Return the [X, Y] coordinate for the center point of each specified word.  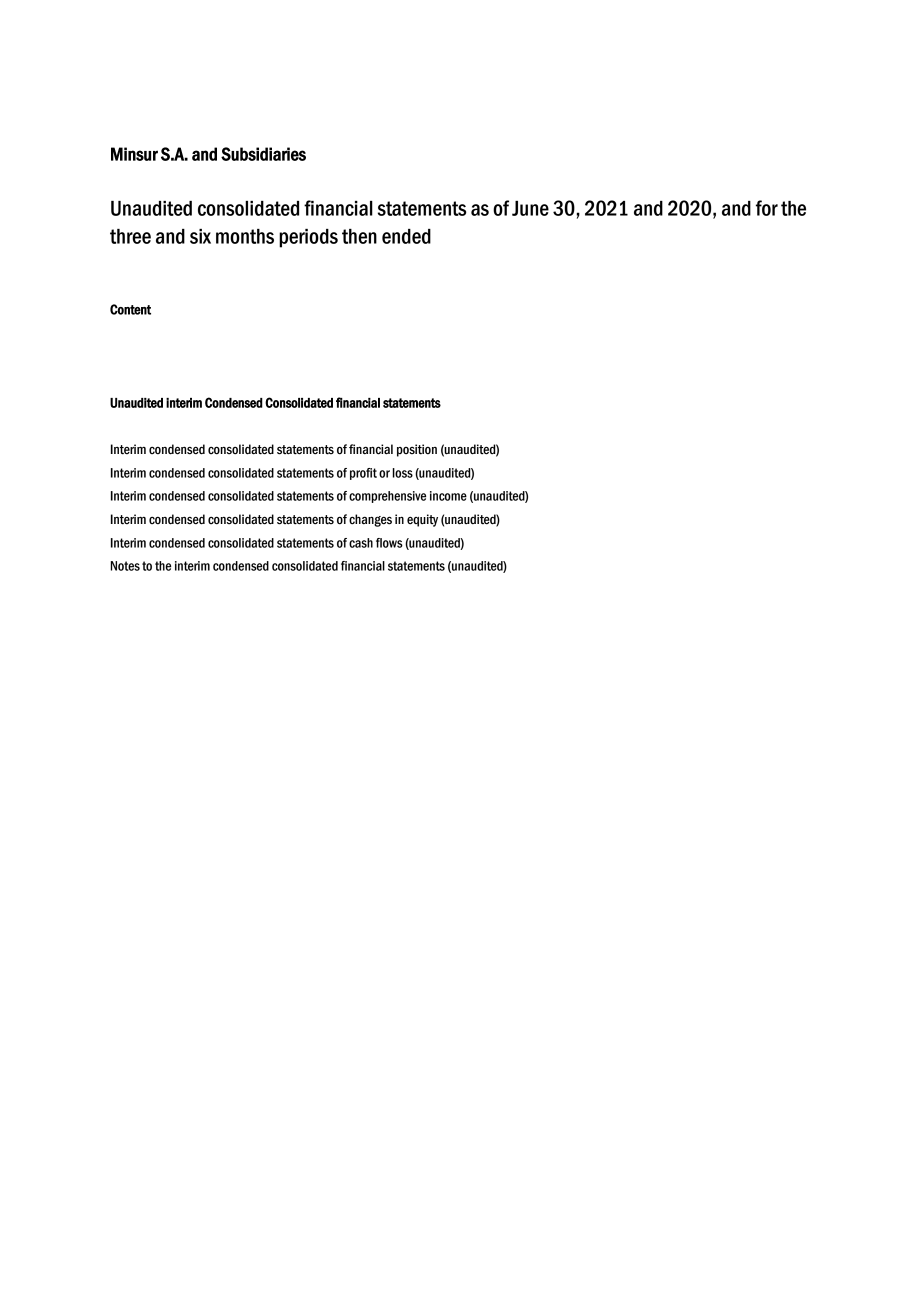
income [448, 496]
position [417, 450]
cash [361, 543]
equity [422, 520]
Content [130, 309]
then [359, 236]
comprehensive [387, 497]
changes [370, 520]
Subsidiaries [263, 154]
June [530, 208]
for [767, 208]
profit [363, 474]
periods [308, 238]
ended [406, 236]
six [200, 236]
